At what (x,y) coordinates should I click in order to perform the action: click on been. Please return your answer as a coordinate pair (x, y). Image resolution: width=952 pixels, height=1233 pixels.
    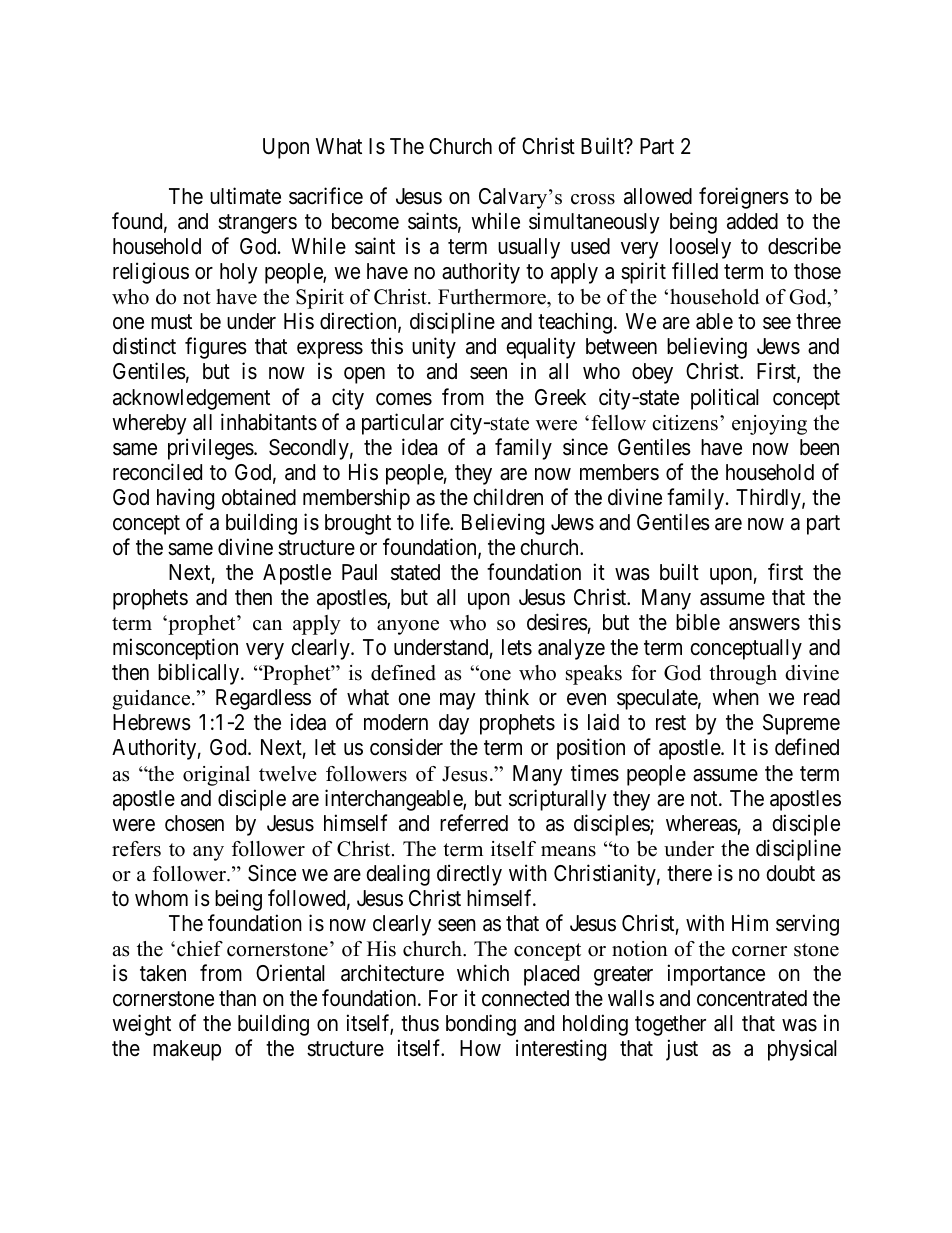
    Looking at the image, I should click on (819, 447).
